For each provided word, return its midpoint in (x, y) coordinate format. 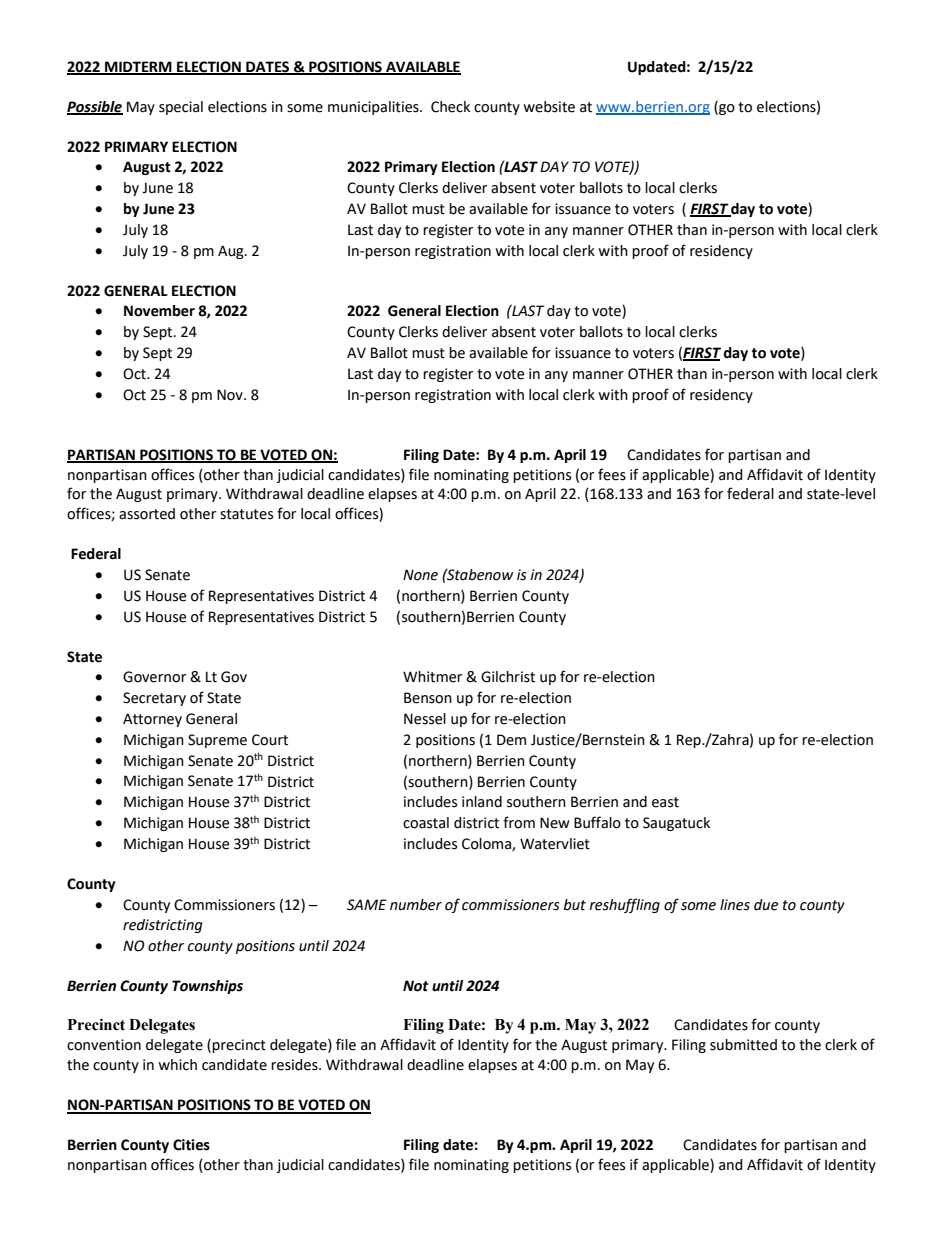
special (181, 108)
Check (450, 107)
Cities (191, 1145)
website (549, 107)
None (420, 575)
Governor (154, 677)
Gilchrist (508, 677)
